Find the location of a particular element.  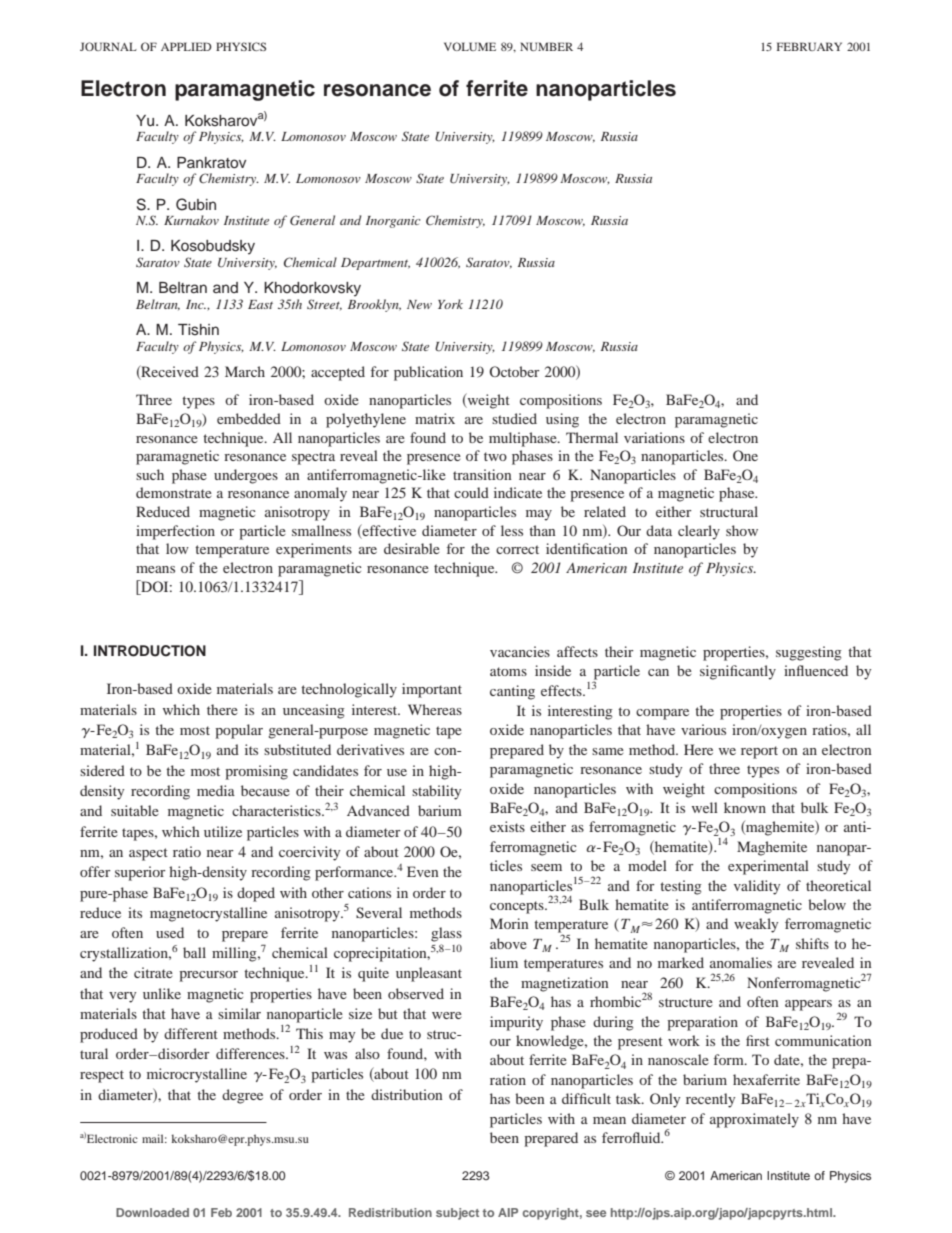

media is located at coordinates (216, 790).
